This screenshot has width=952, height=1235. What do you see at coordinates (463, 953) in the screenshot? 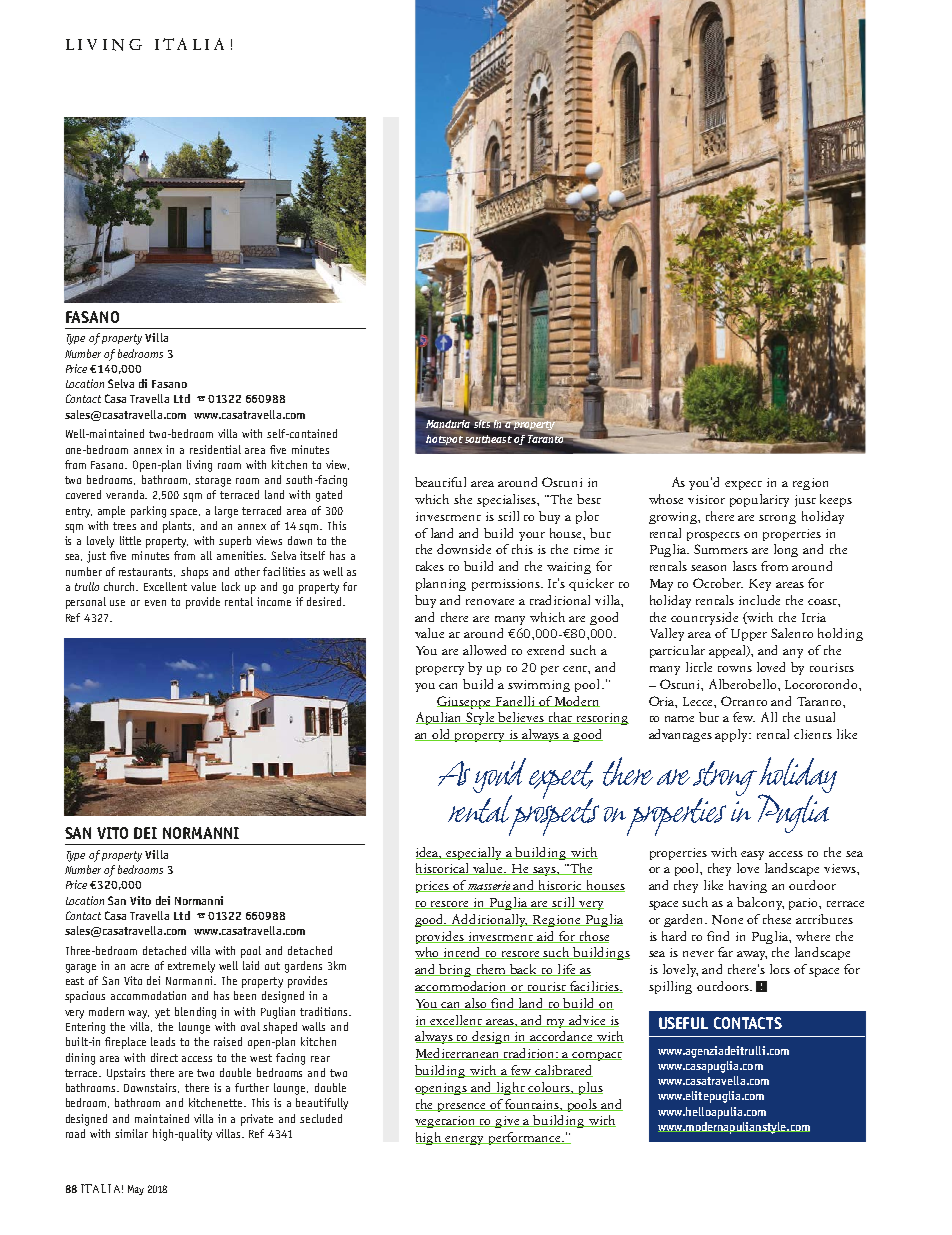
I see `intend` at bounding box center [463, 953].
